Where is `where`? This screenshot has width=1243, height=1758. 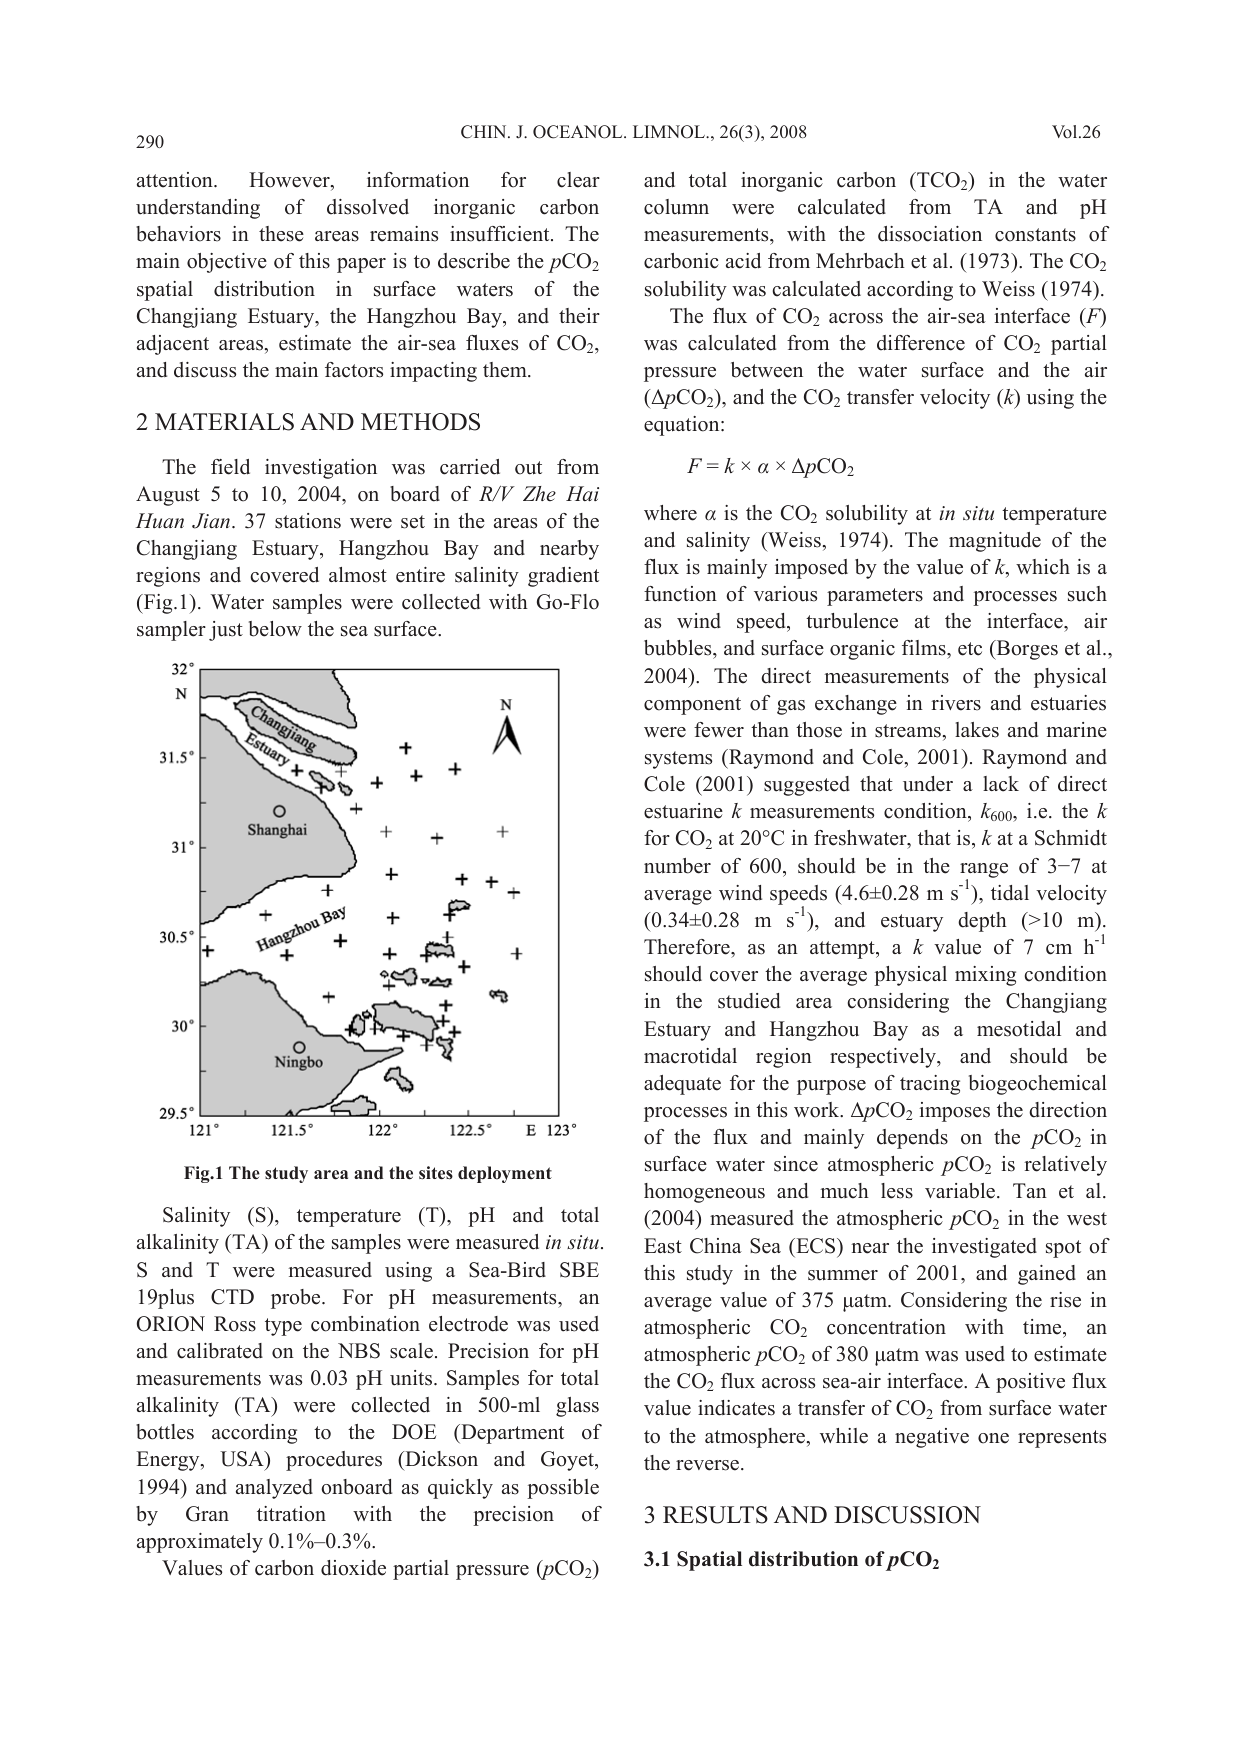
where is located at coordinates (670, 513).
